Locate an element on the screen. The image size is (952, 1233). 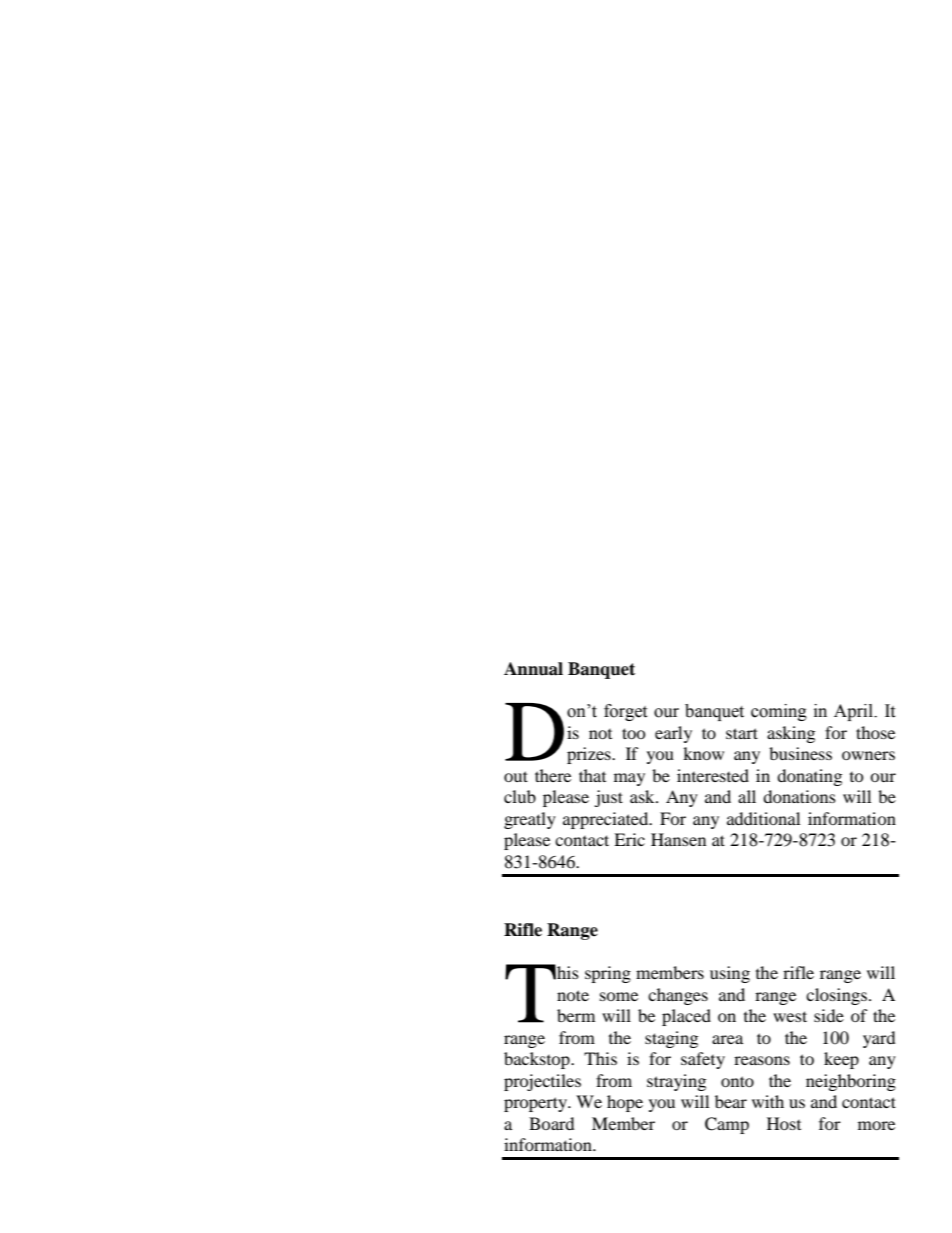
early is located at coordinates (673, 734).
